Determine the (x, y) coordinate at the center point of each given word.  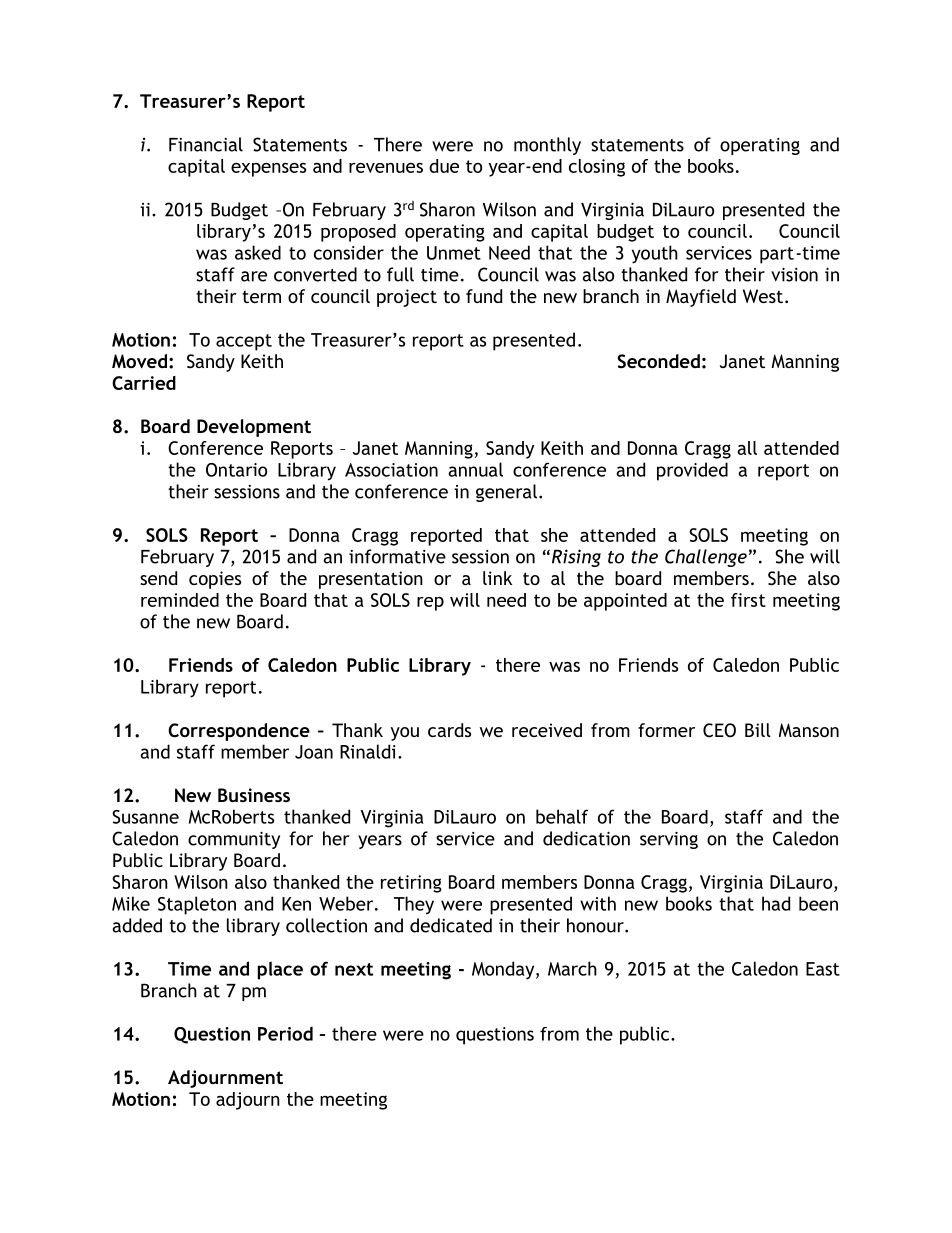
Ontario (236, 470)
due (444, 166)
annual (475, 469)
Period (285, 1033)
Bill (758, 730)
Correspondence (239, 732)
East (823, 969)
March (572, 968)
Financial (206, 144)
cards (449, 730)
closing (597, 168)
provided (692, 471)
